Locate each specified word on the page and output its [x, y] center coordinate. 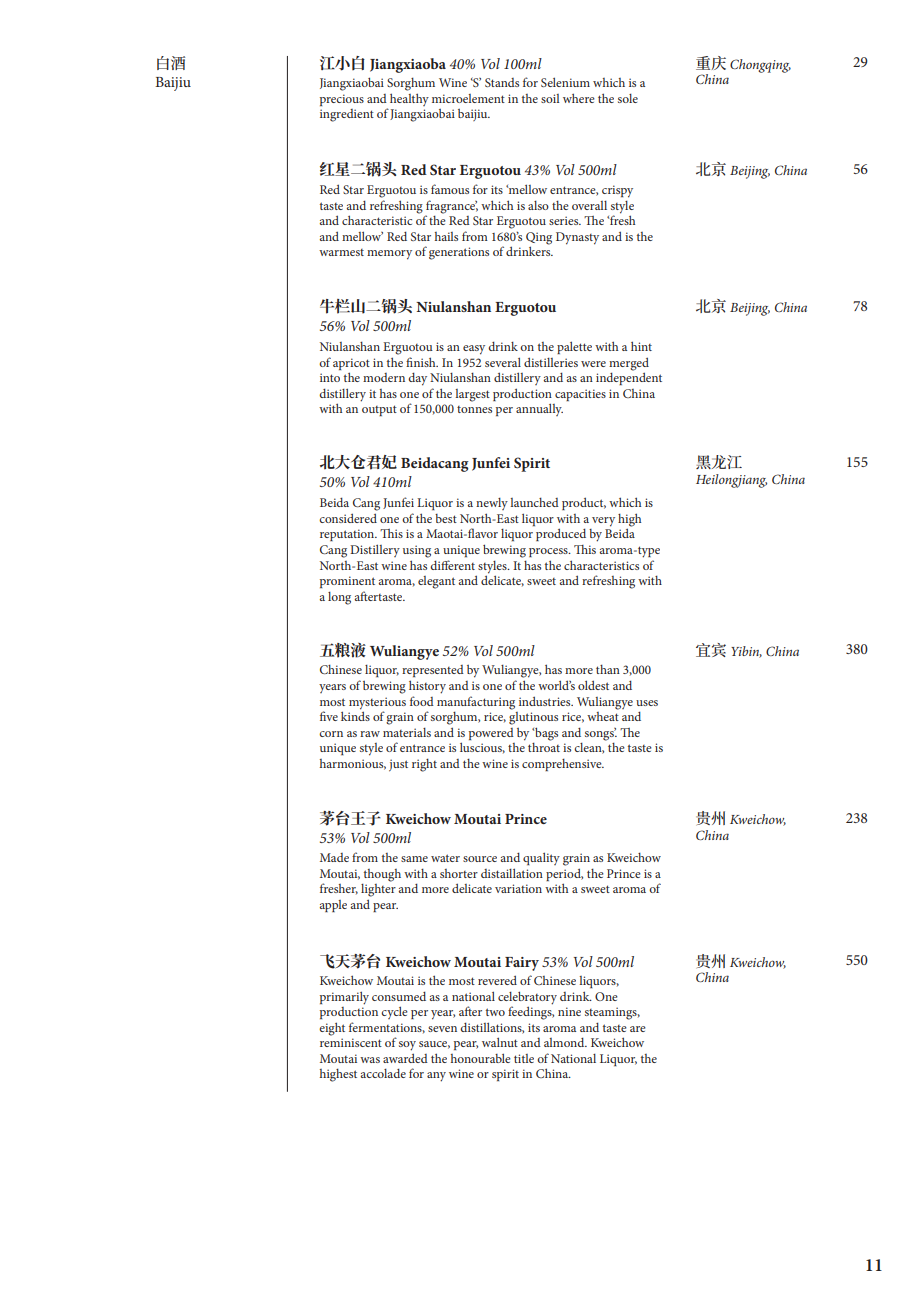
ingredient [347, 115]
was [370, 1060]
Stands [502, 82]
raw [370, 734]
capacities [580, 395]
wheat [603, 715]
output [379, 410]
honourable [481, 1058]
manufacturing [476, 703]
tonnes [474, 409]
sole [628, 98]
